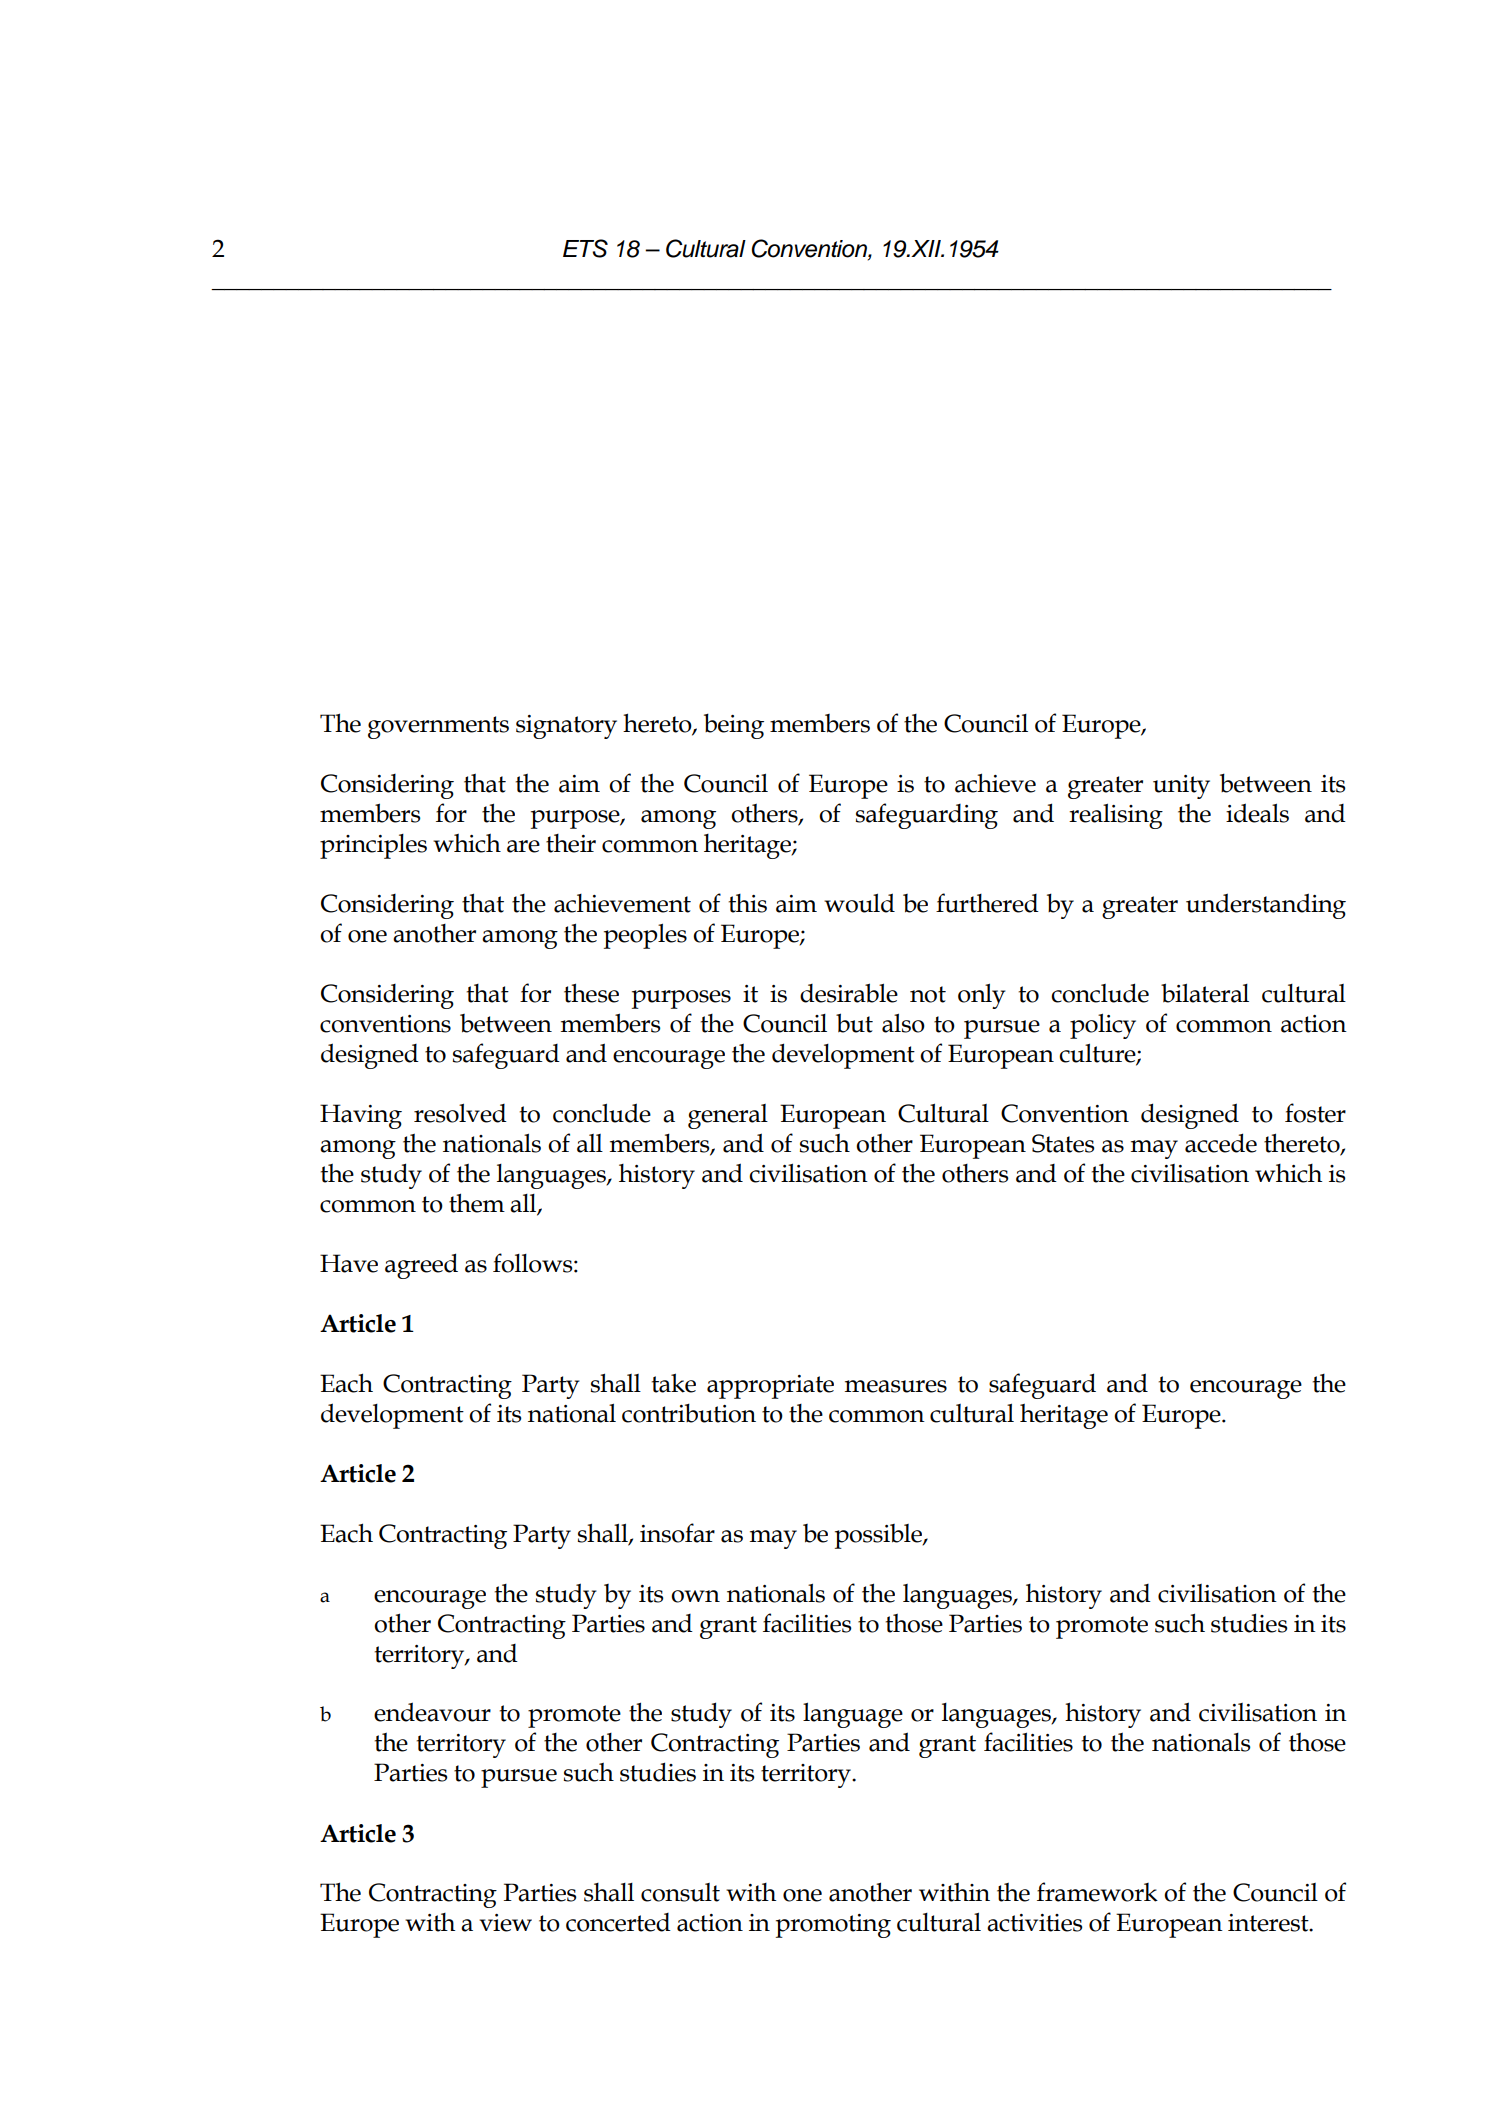 Image resolution: width=1487 pixels, height=2104 pixels. What do you see at coordinates (734, 726) in the screenshot?
I see `being` at bounding box center [734, 726].
